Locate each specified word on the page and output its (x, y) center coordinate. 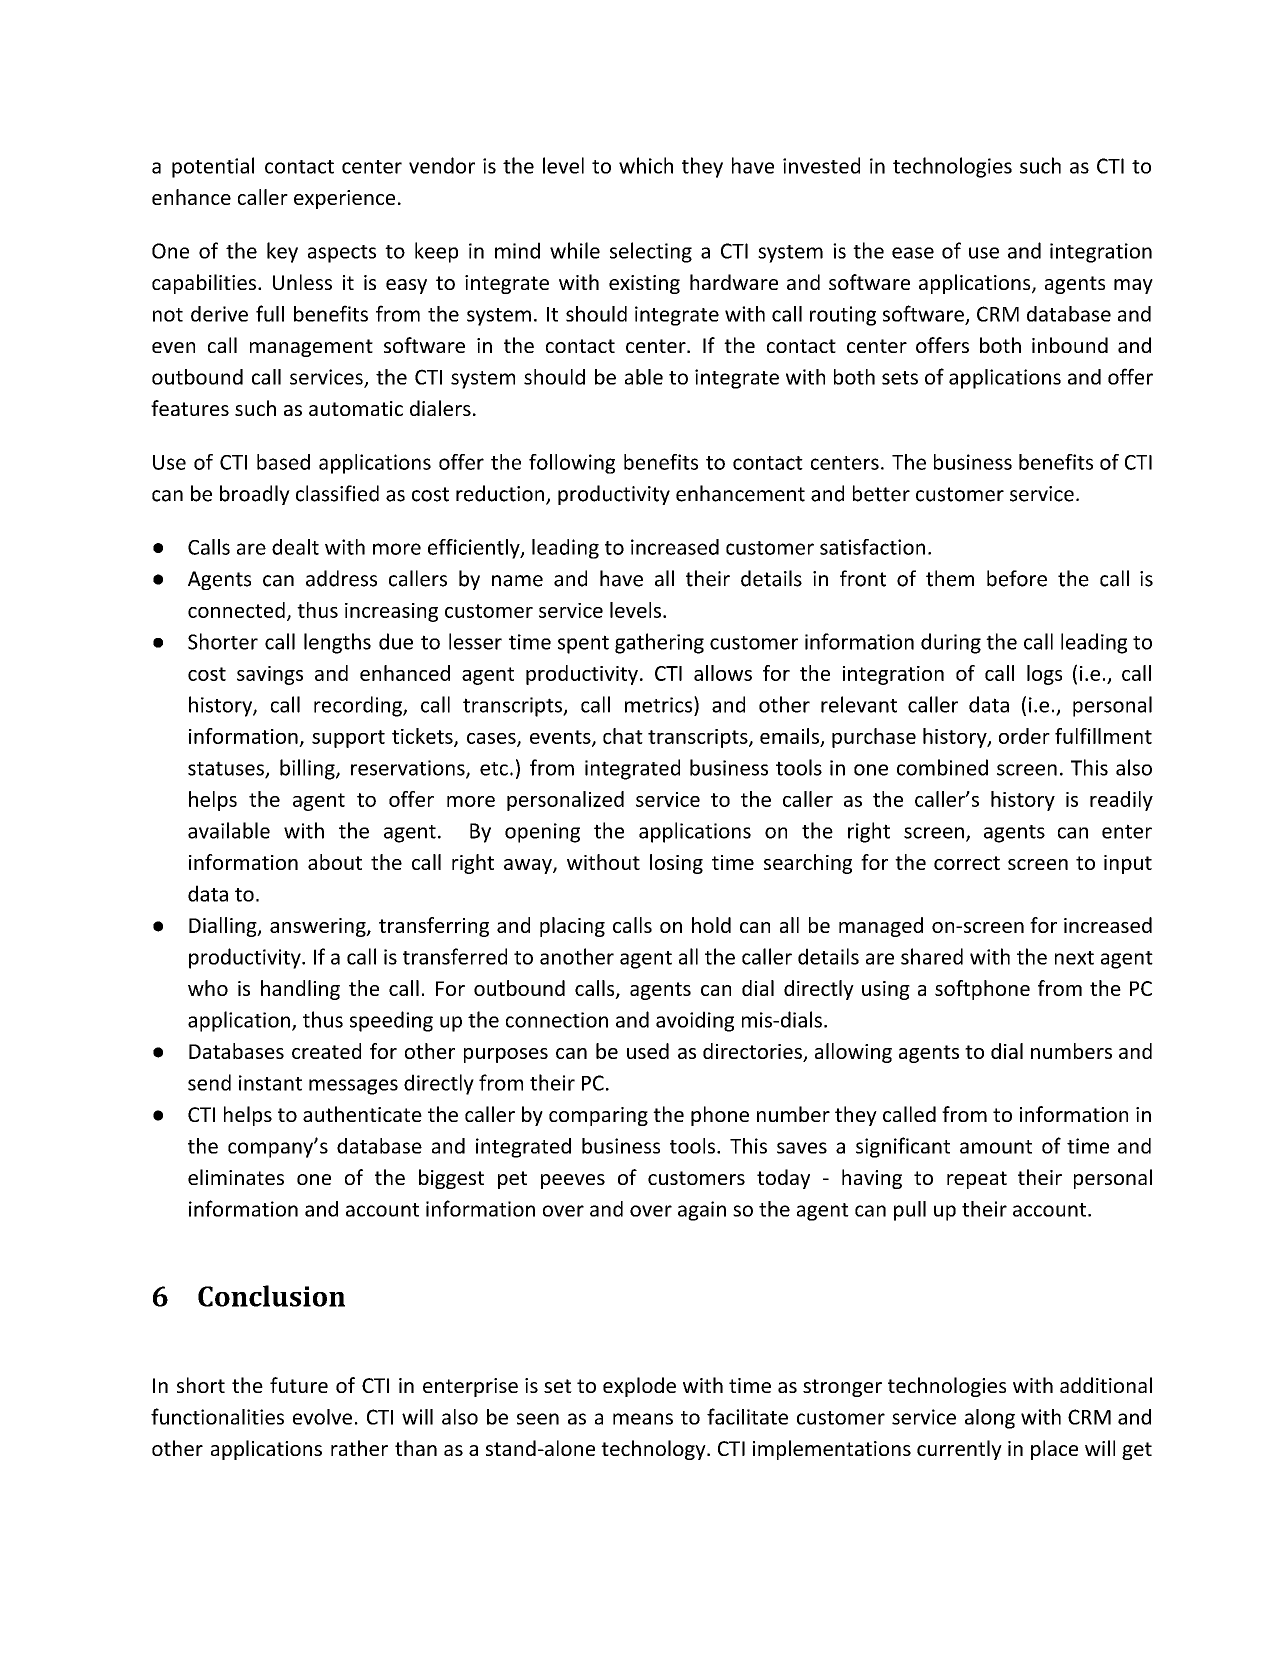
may (1133, 286)
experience (344, 199)
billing (308, 769)
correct (967, 863)
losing (676, 864)
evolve (322, 1417)
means (643, 1419)
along (990, 1419)
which (646, 165)
